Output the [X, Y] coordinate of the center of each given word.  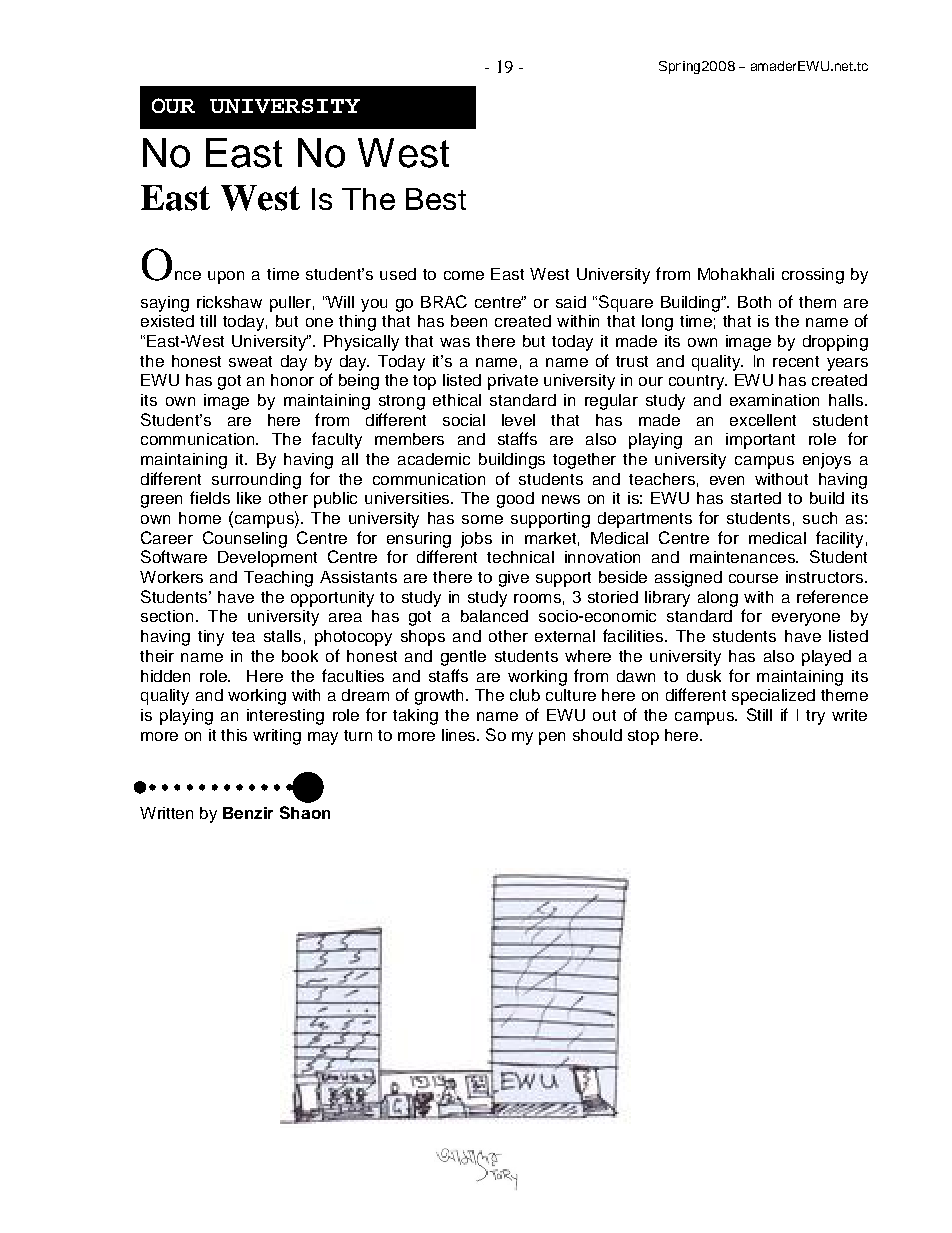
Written [166, 813]
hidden [165, 676]
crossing [813, 276]
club [525, 695]
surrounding [256, 481]
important [760, 441]
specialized [773, 697]
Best [436, 199]
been [469, 321]
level [518, 420]
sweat [250, 361]
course [753, 578]
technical [520, 557]
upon [226, 277]
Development [267, 559]
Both [754, 302]
